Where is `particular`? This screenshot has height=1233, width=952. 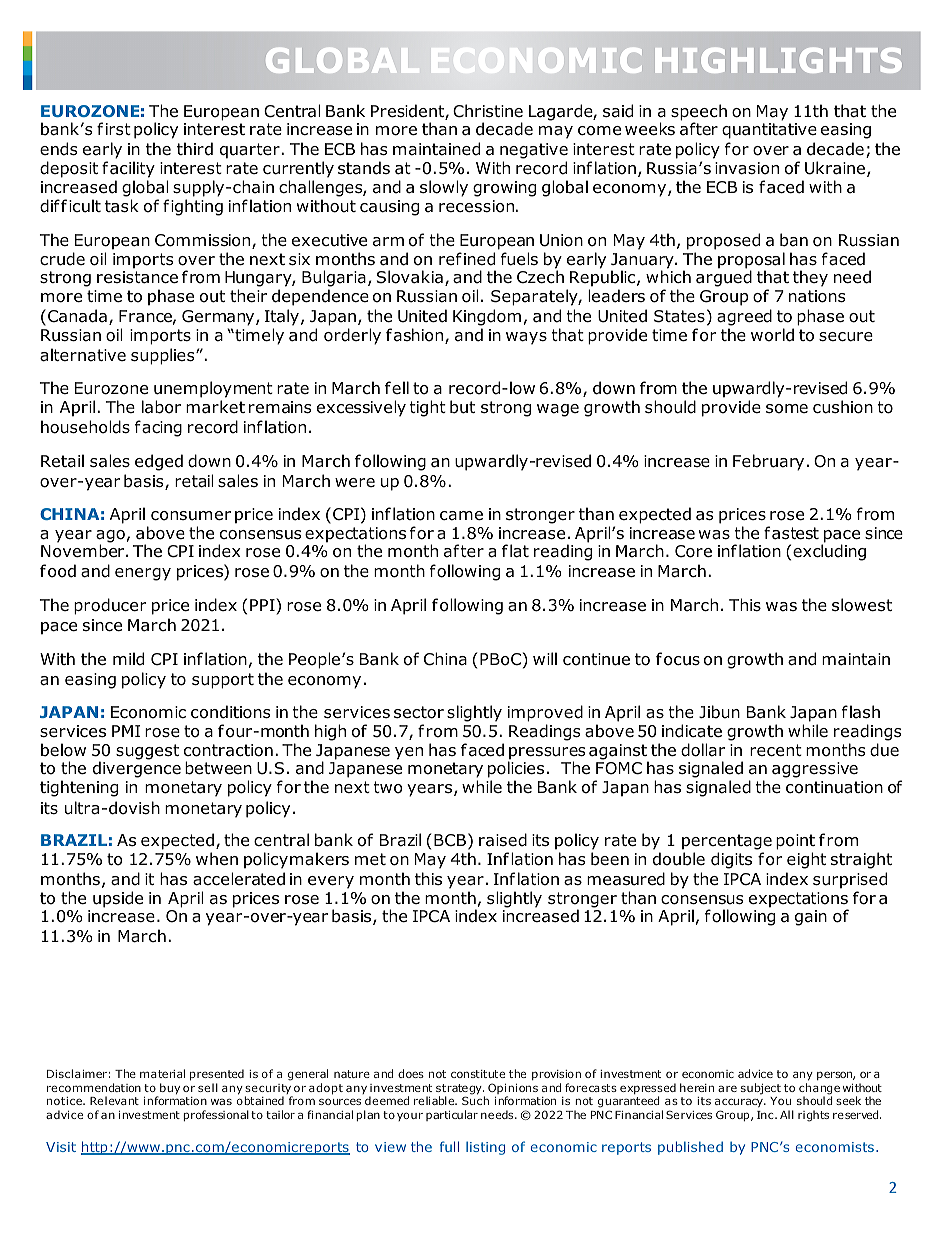 particular is located at coordinates (452, 1115).
